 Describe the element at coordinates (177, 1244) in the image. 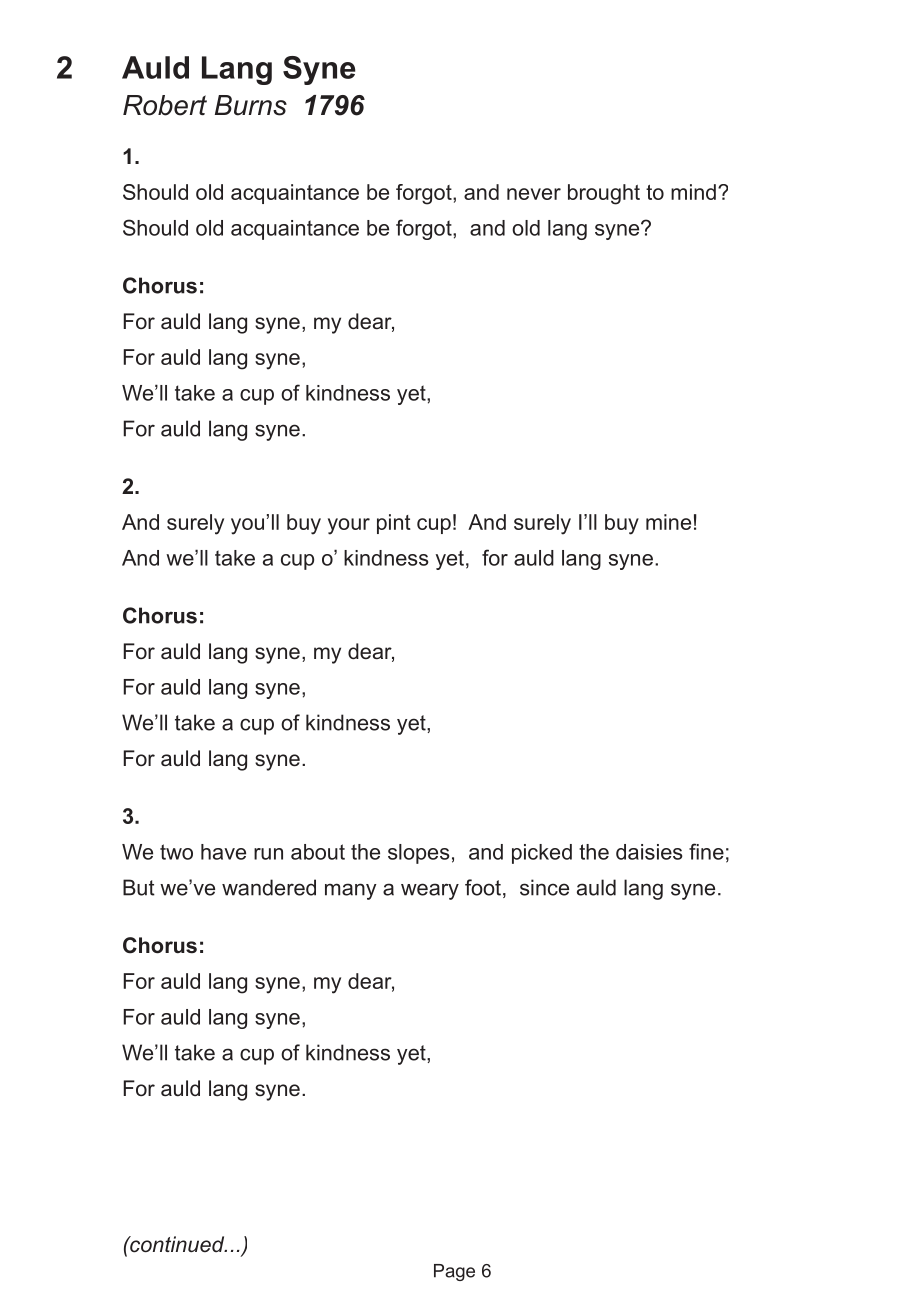

I see `continued` at that location.
